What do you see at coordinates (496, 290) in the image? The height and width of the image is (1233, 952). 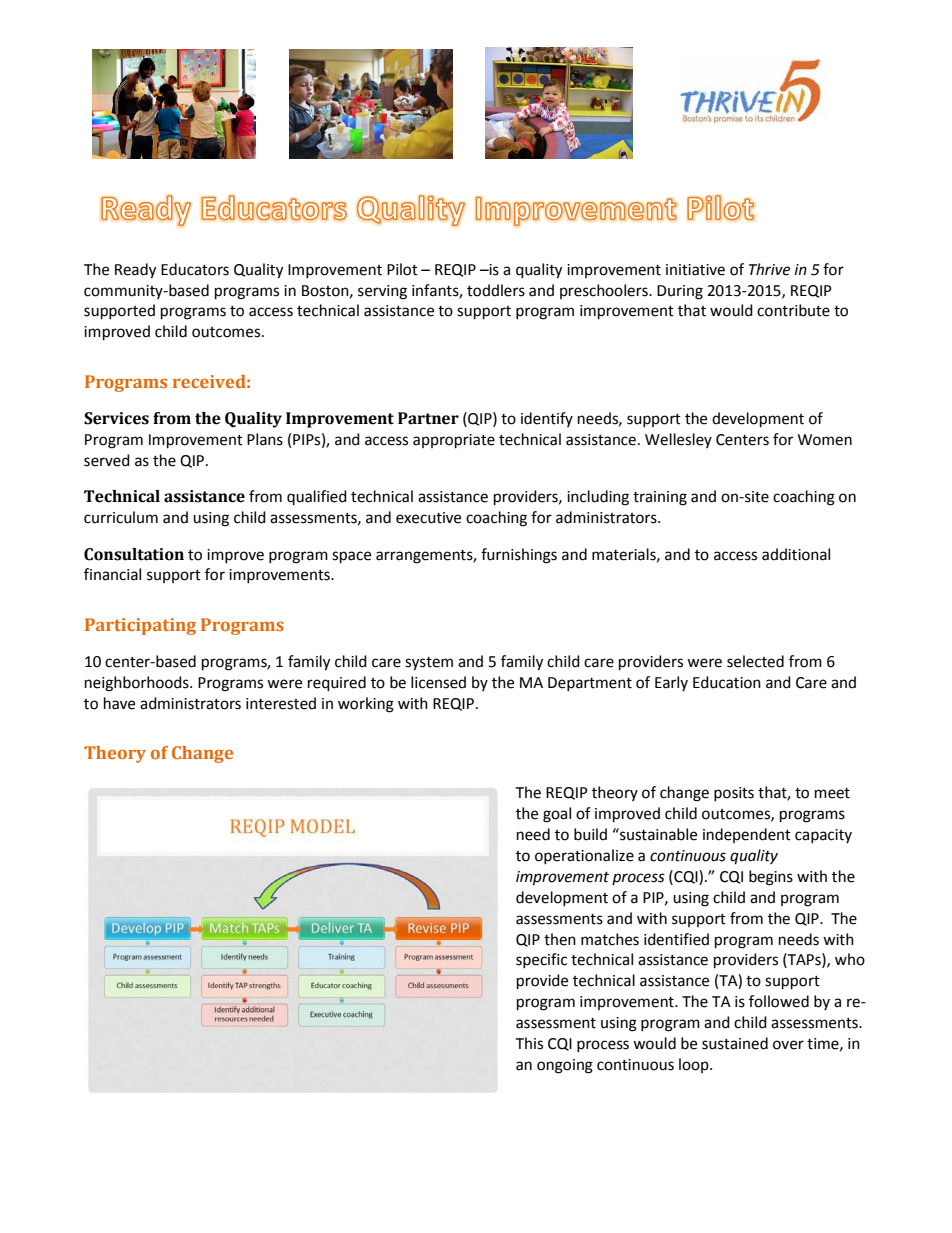 I see `toddlers` at bounding box center [496, 290].
